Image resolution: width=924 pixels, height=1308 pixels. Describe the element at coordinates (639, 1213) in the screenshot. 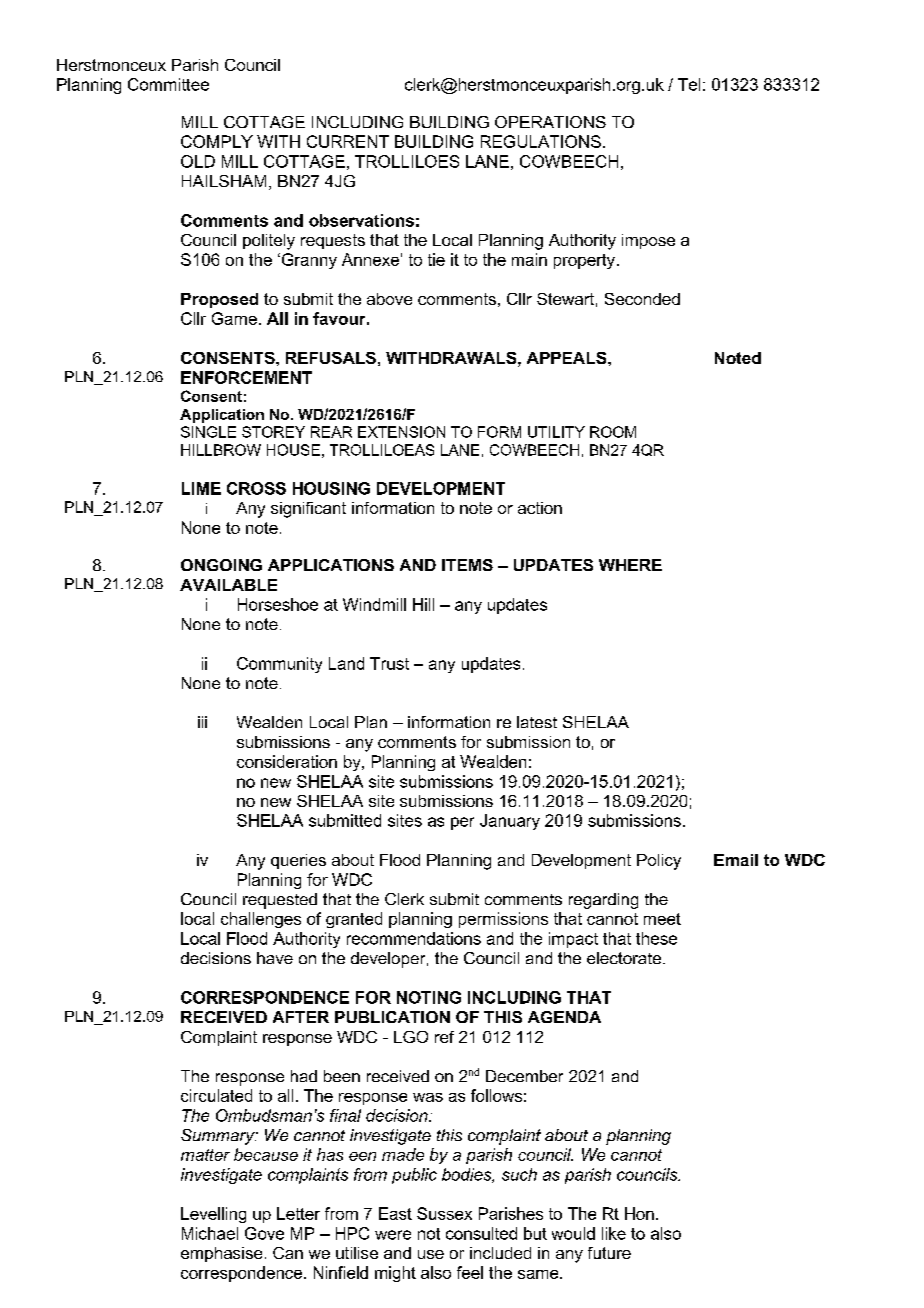

I see `Hon` at that location.
